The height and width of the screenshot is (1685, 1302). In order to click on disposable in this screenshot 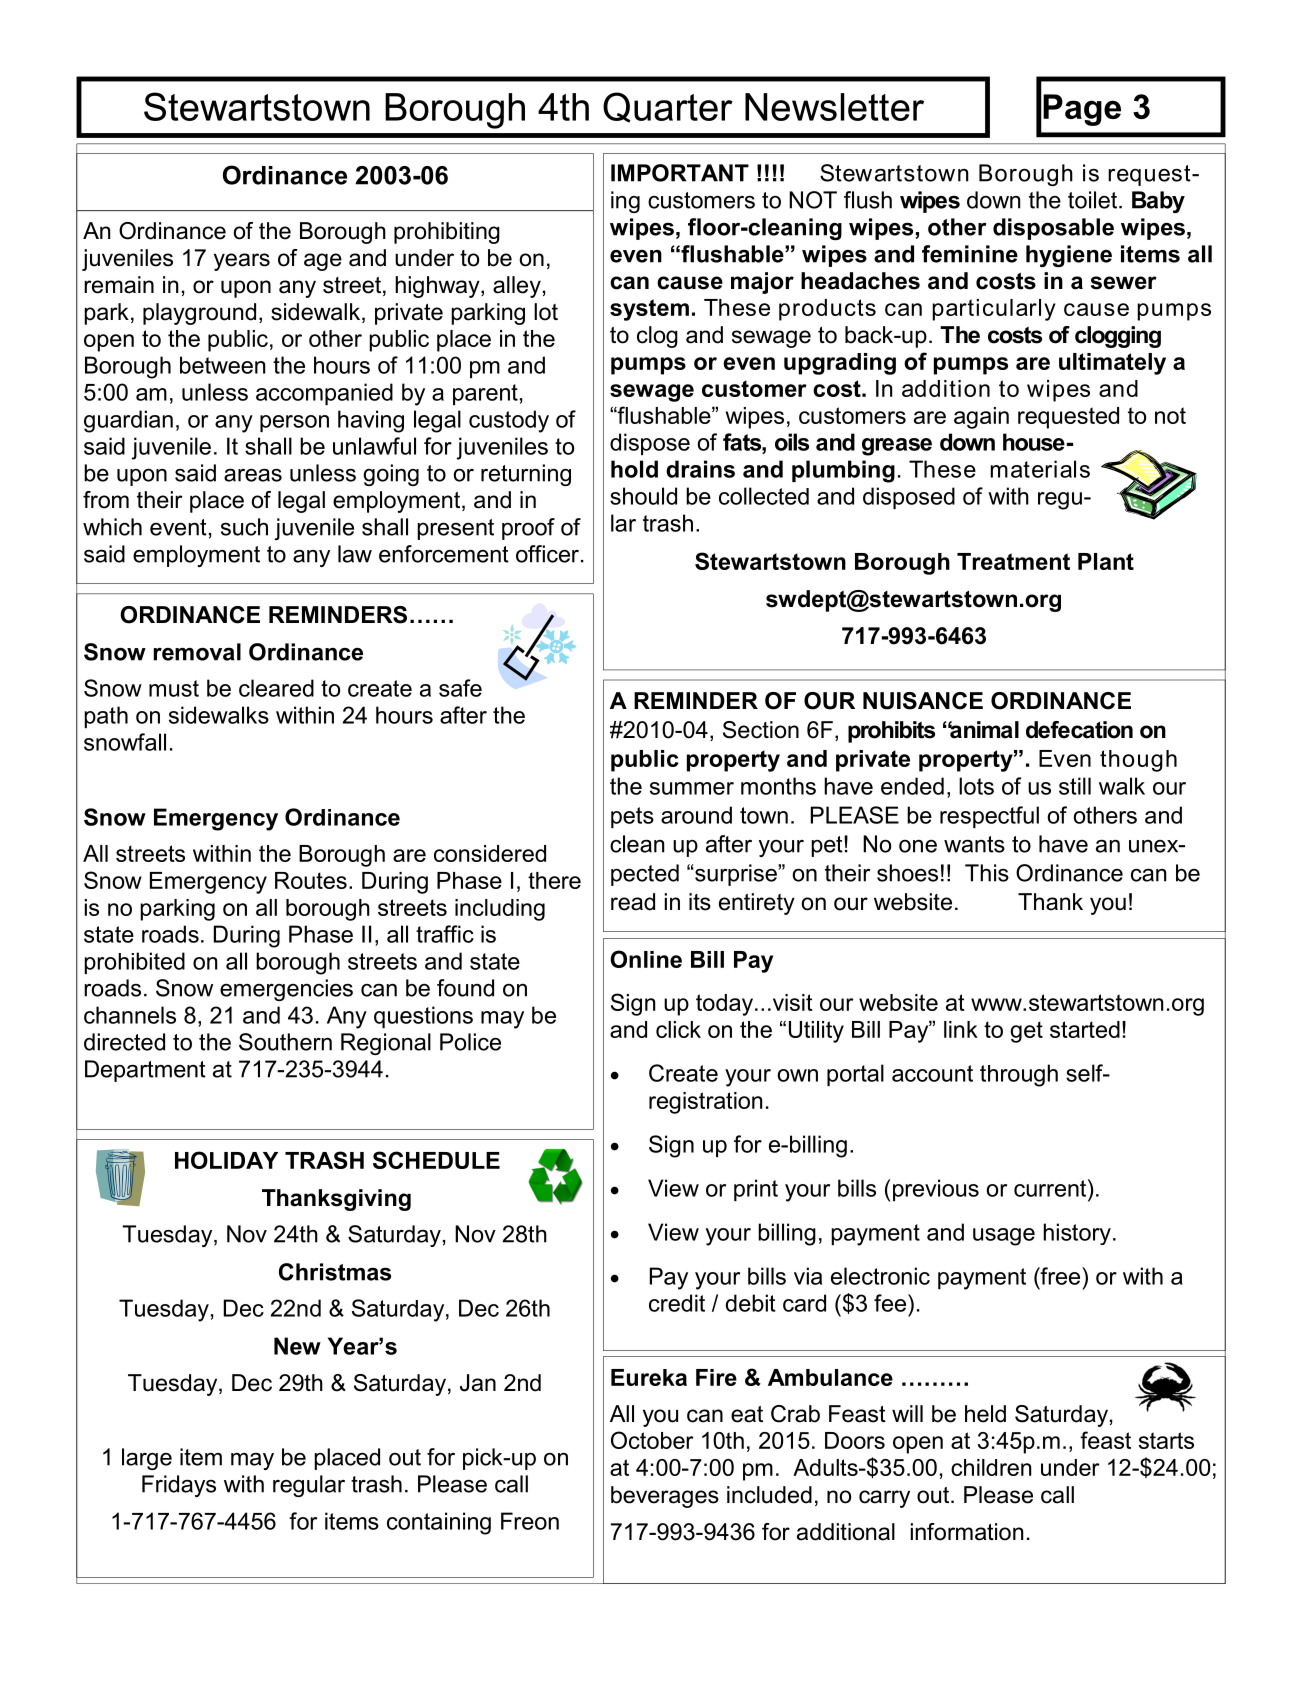, I will do `click(1053, 229)`.
